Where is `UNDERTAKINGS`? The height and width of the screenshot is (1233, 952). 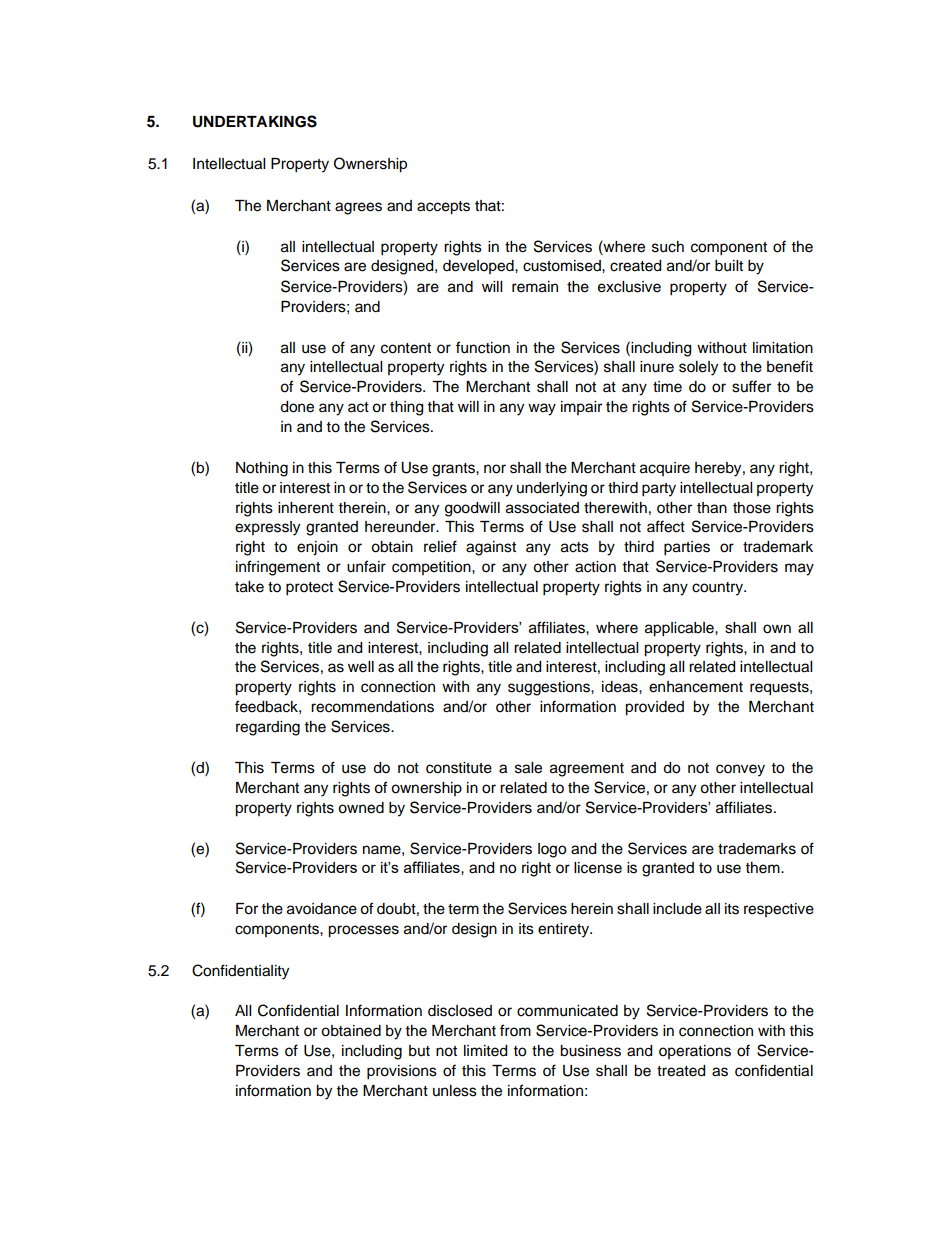 UNDERTAKINGS is located at coordinates (255, 121).
